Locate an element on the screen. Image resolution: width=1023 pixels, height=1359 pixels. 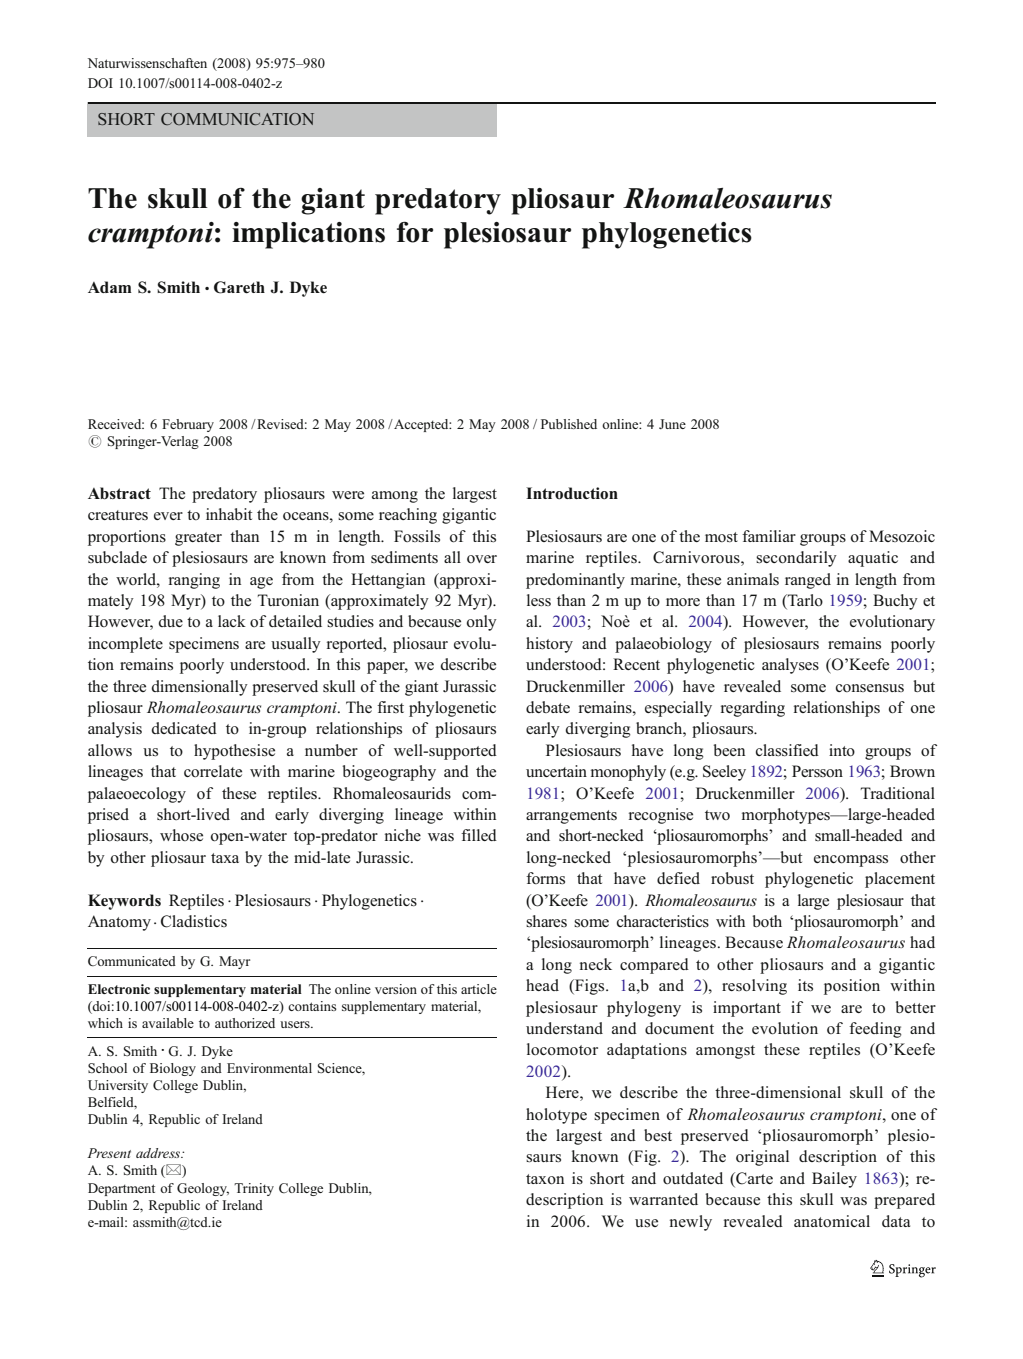
uncertain is located at coordinates (556, 771).
